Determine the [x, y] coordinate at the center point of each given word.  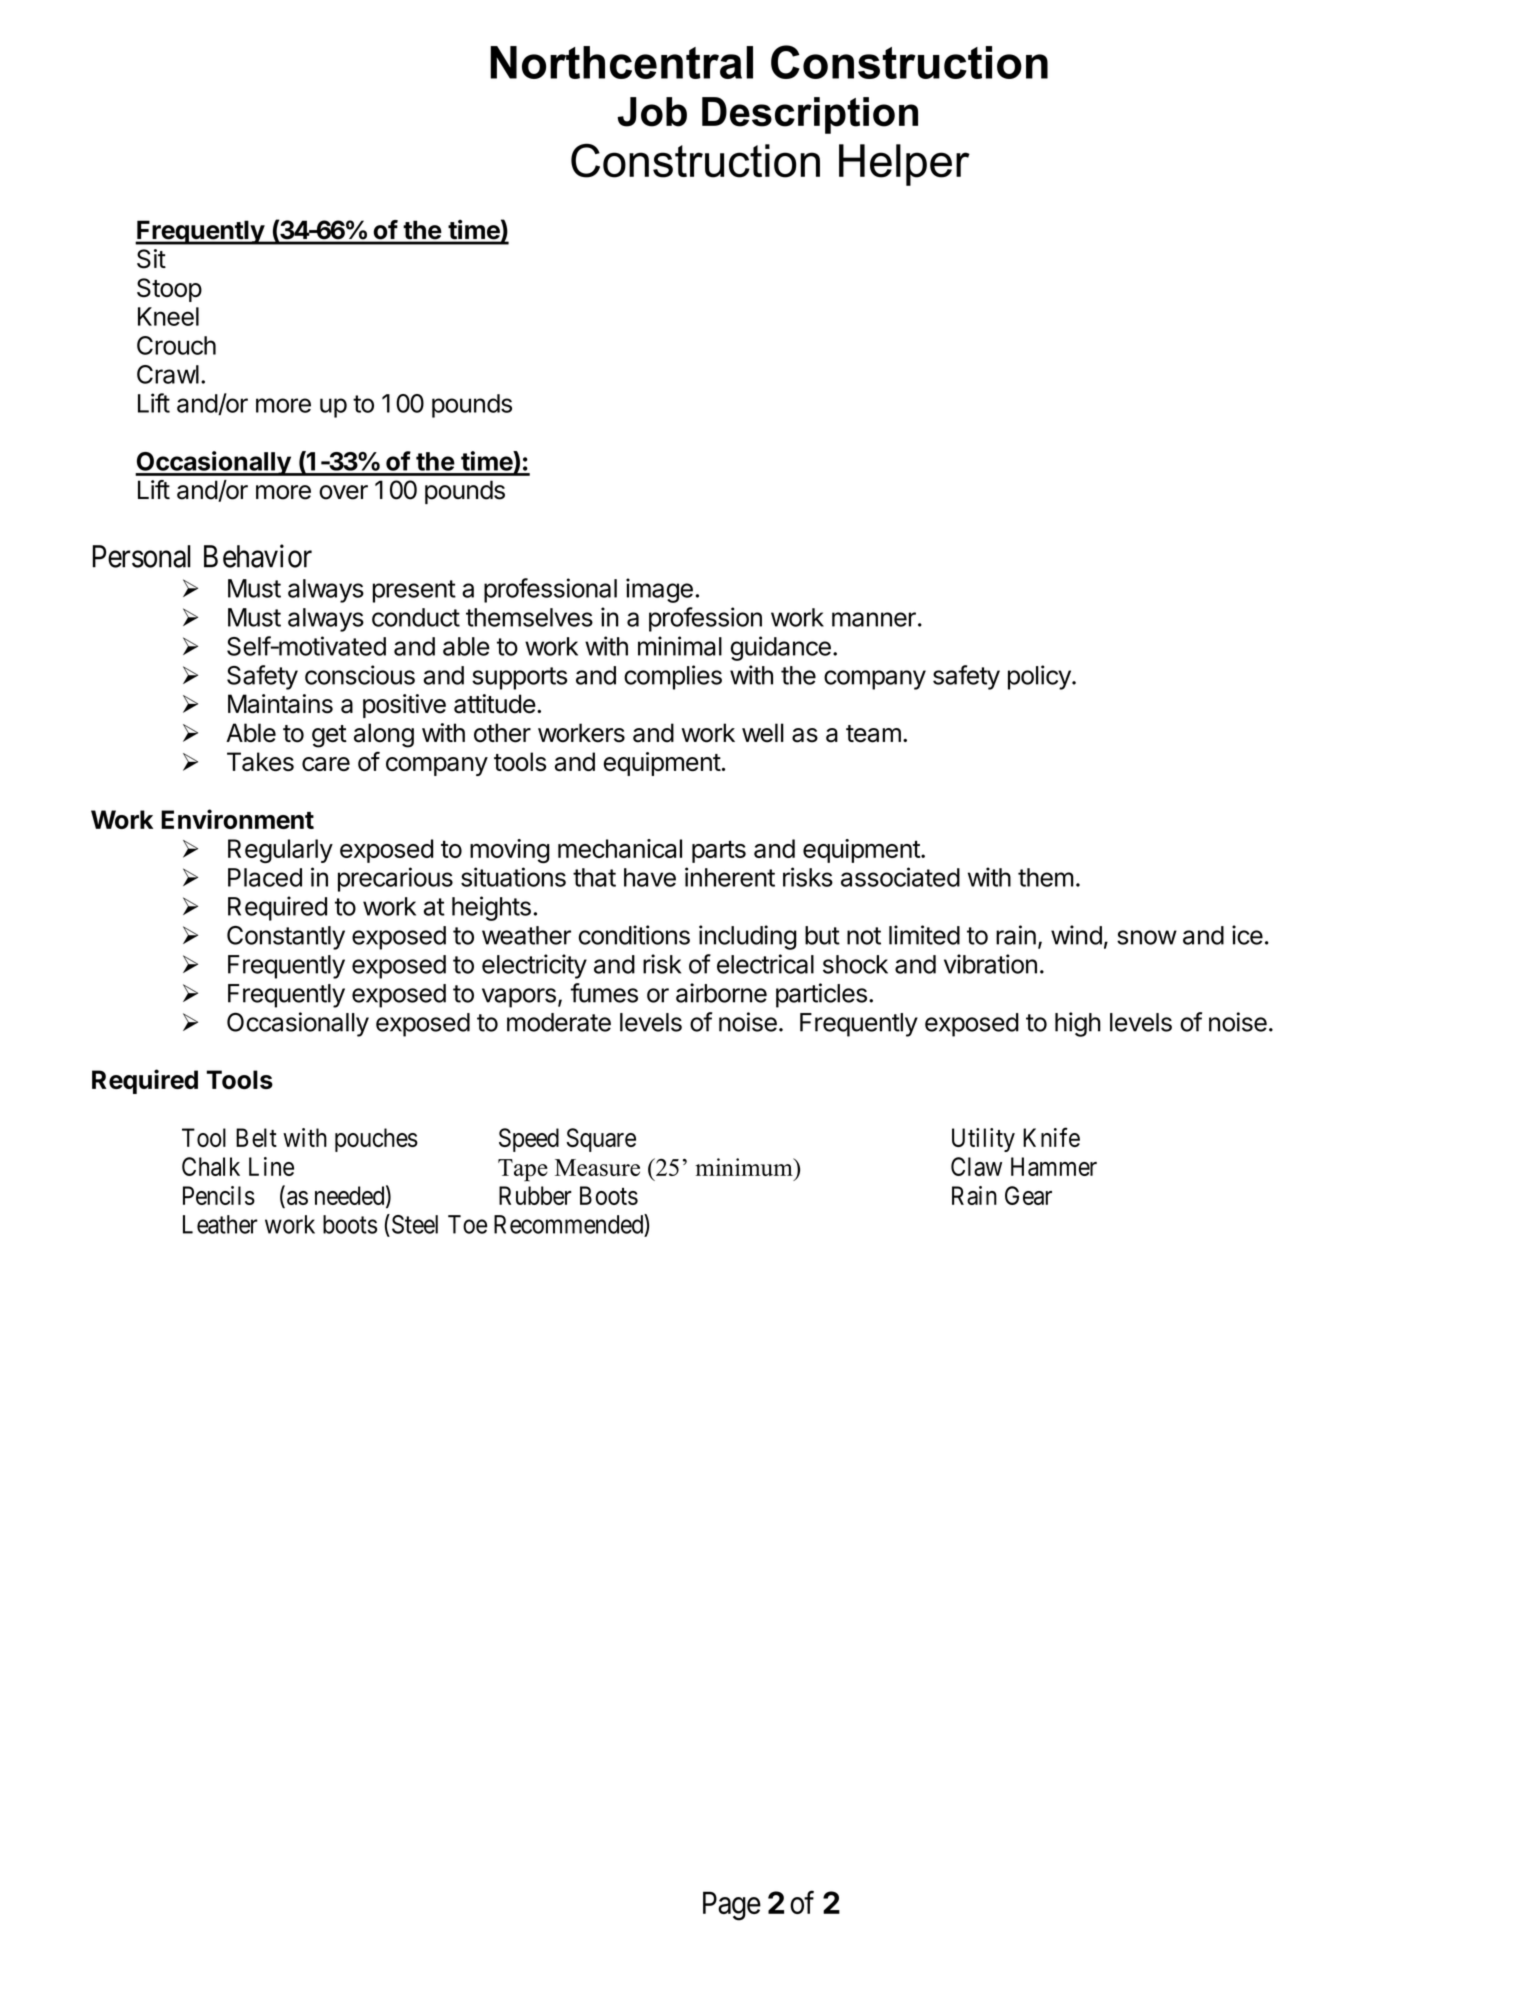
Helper [904, 165]
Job [652, 112]
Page [732, 1906]
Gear [1028, 1195]
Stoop [169, 290]
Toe [467, 1224]
